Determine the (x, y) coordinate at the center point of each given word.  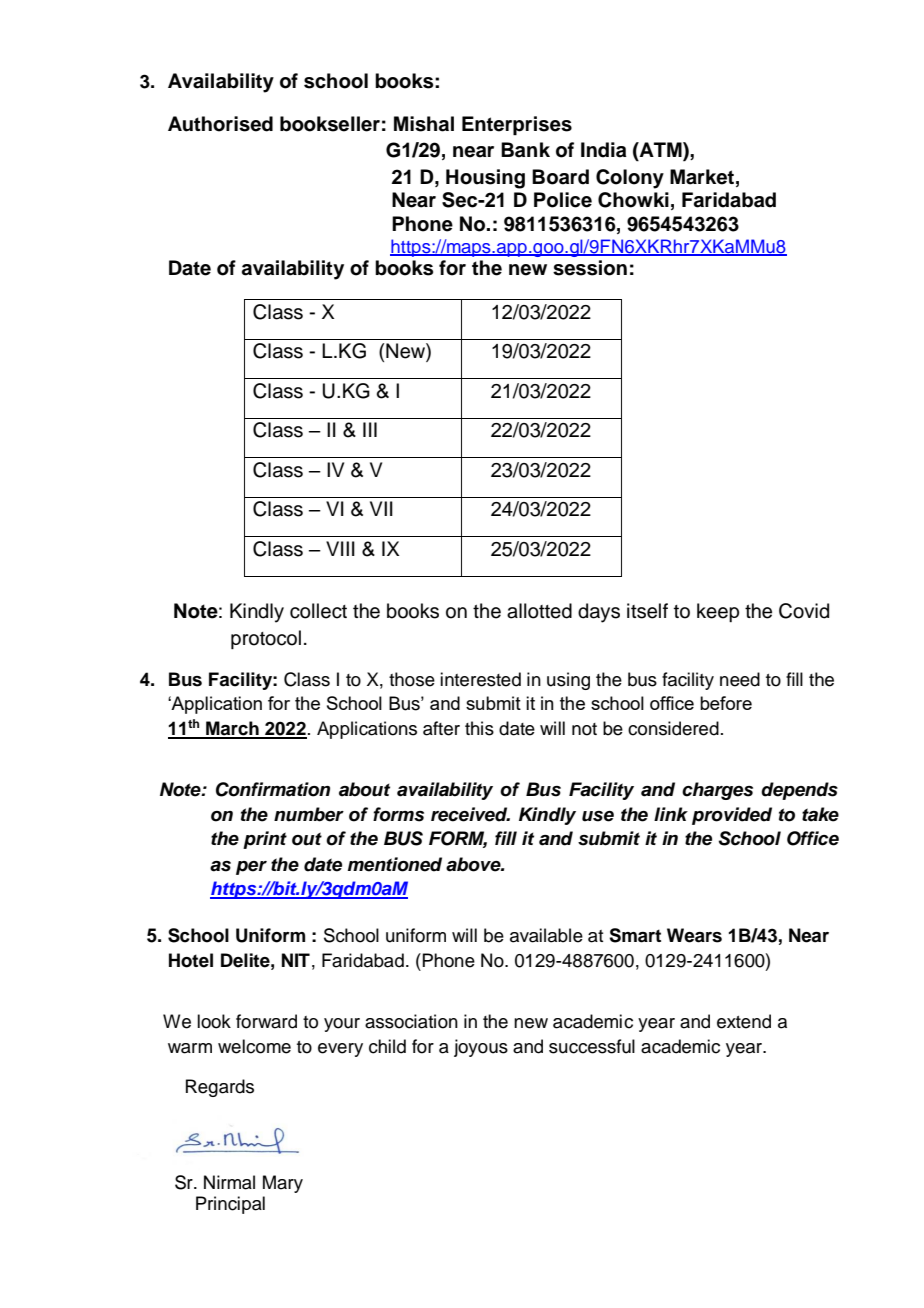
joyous (481, 1048)
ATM (661, 151)
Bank (525, 150)
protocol (266, 639)
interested (480, 679)
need (740, 679)
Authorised (220, 124)
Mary (283, 1184)
